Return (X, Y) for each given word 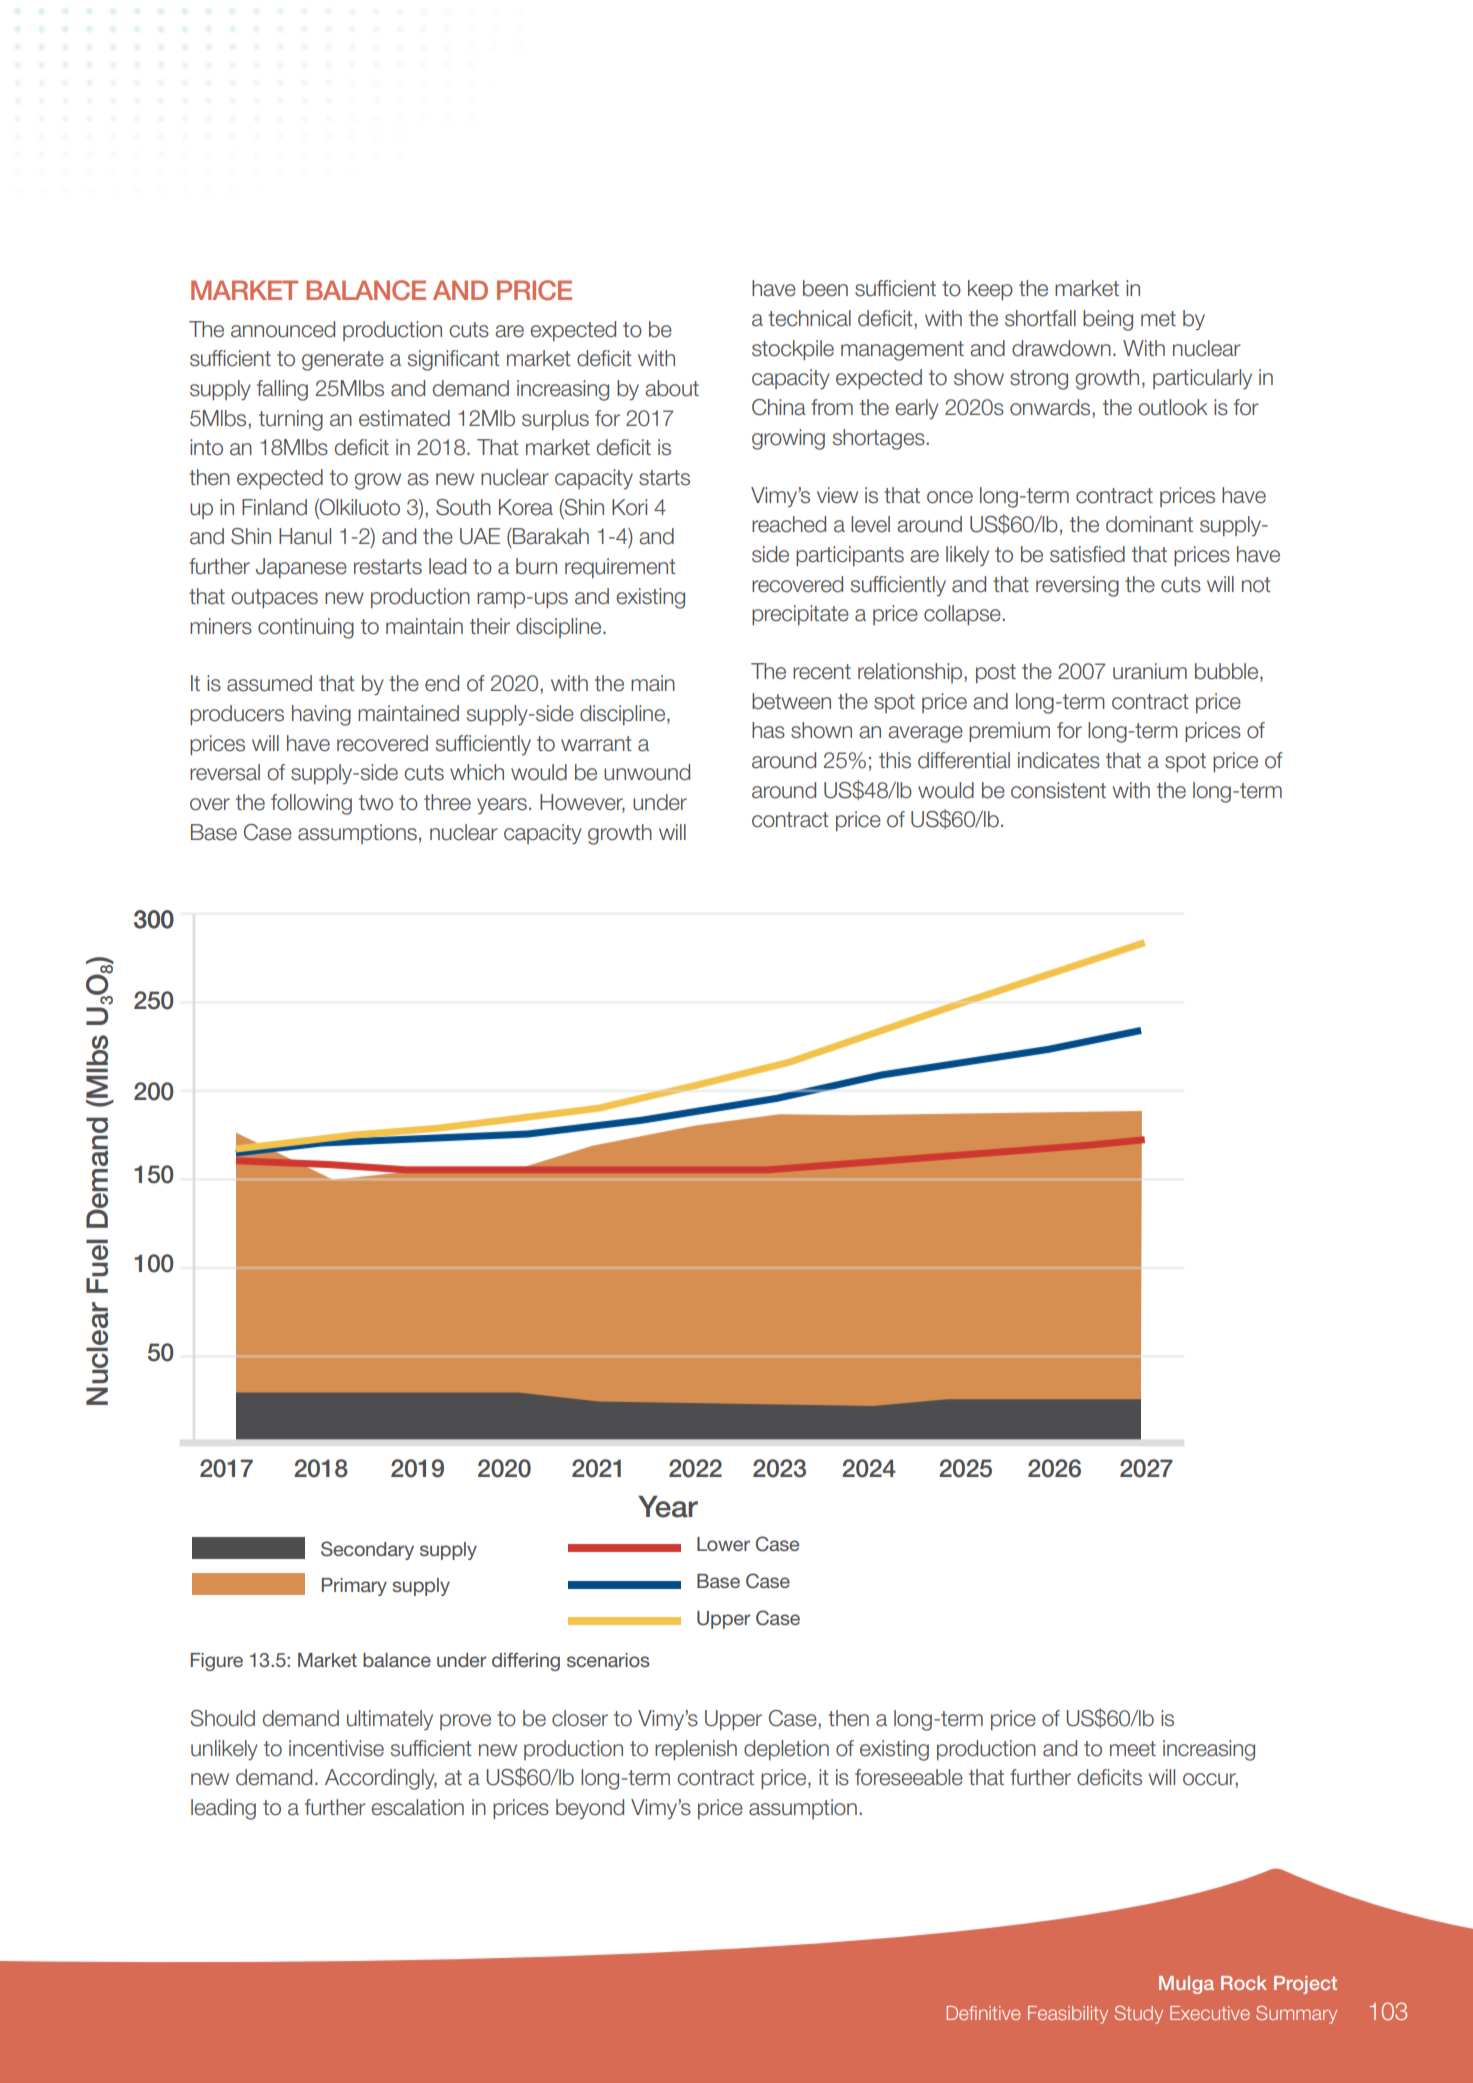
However (582, 803)
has (768, 730)
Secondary (367, 1550)
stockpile (793, 350)
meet (1133, 1749)
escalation (417, 1807)
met (1158, 319)
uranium (1150, 671)
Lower (723, 1544)
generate (343, 361)
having (321, 715)
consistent (1058, 790)
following (311, 804)
